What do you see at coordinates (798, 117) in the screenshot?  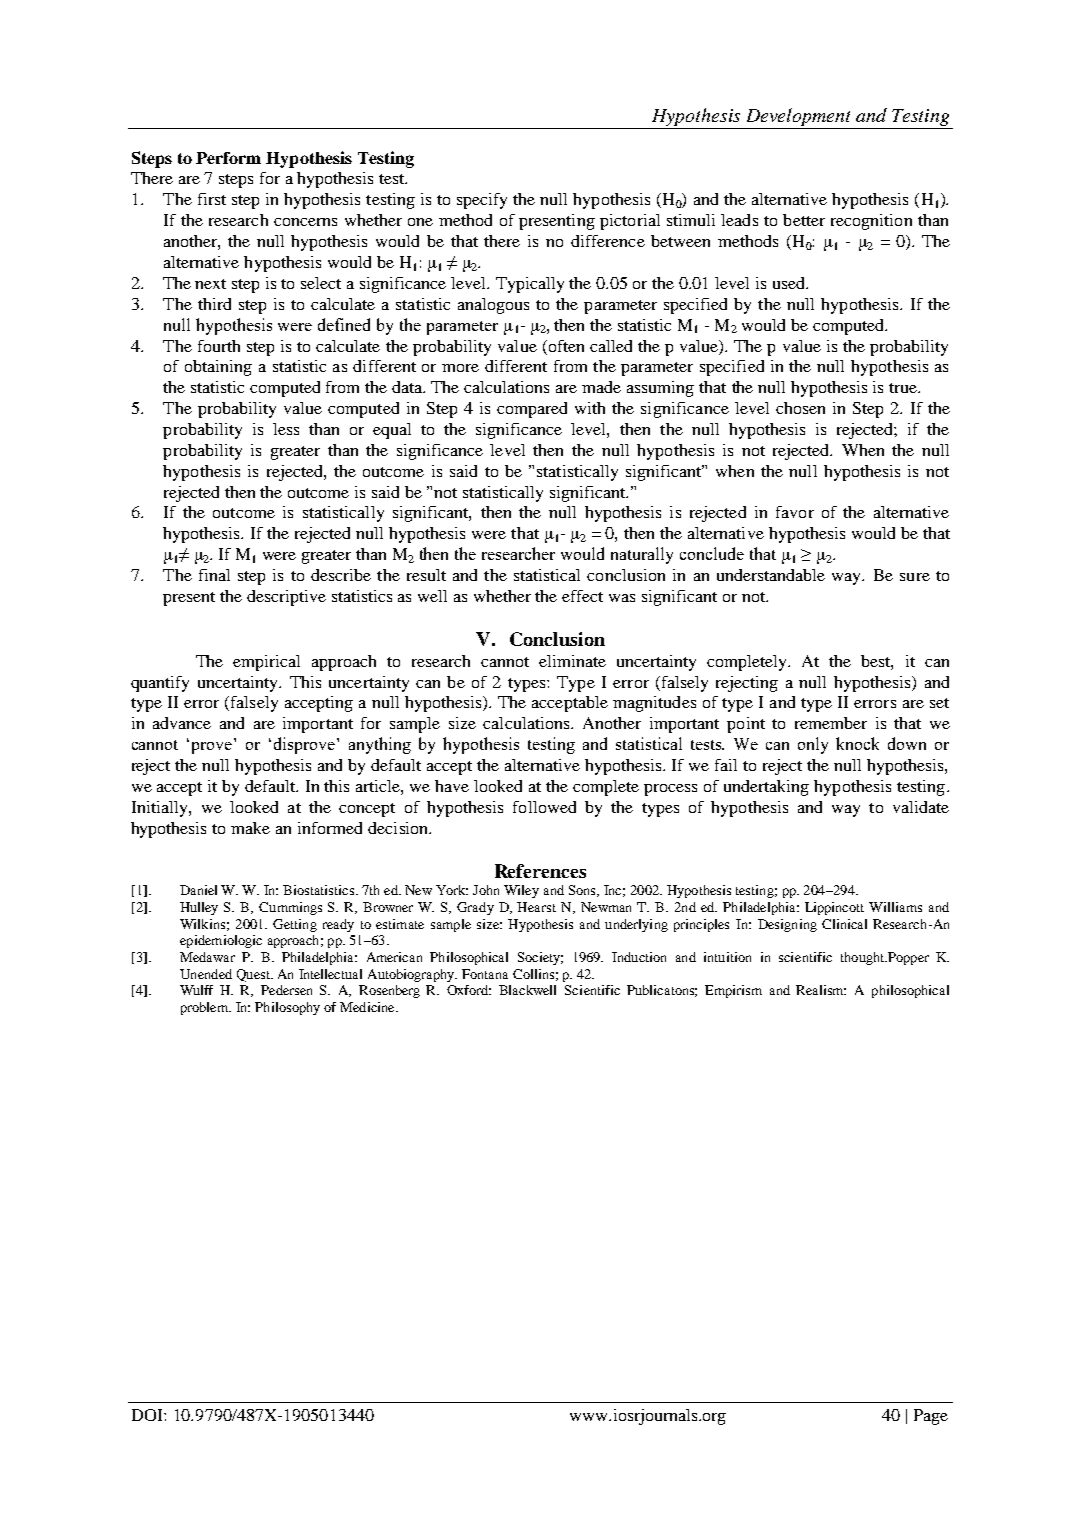 I see `Development` at bounding box center [798, 117].
